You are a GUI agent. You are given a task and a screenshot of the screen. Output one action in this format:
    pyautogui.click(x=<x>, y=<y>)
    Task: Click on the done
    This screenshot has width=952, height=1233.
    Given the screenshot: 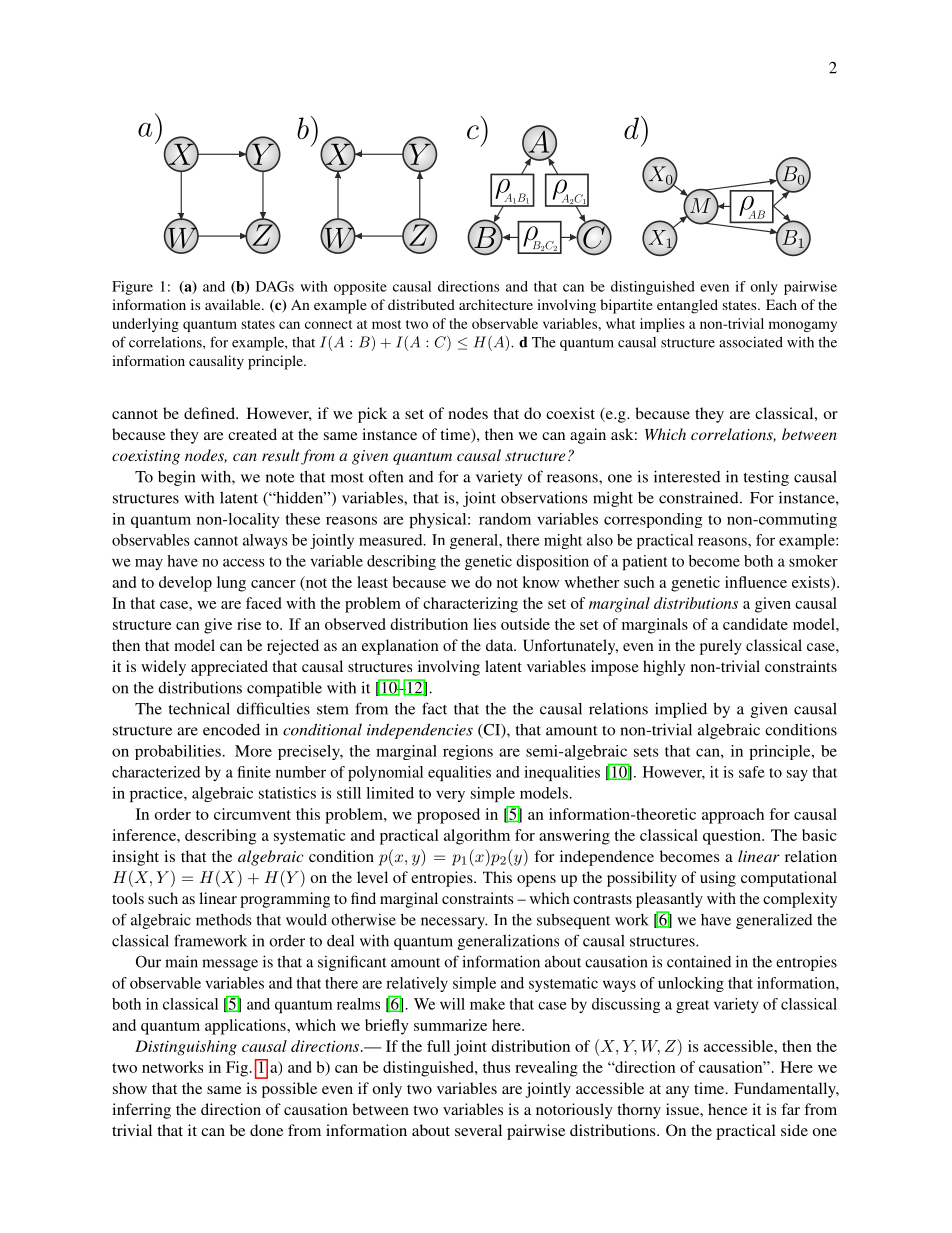 What is the action you would take?
    pyautogui.click(x=266, y=1130)
